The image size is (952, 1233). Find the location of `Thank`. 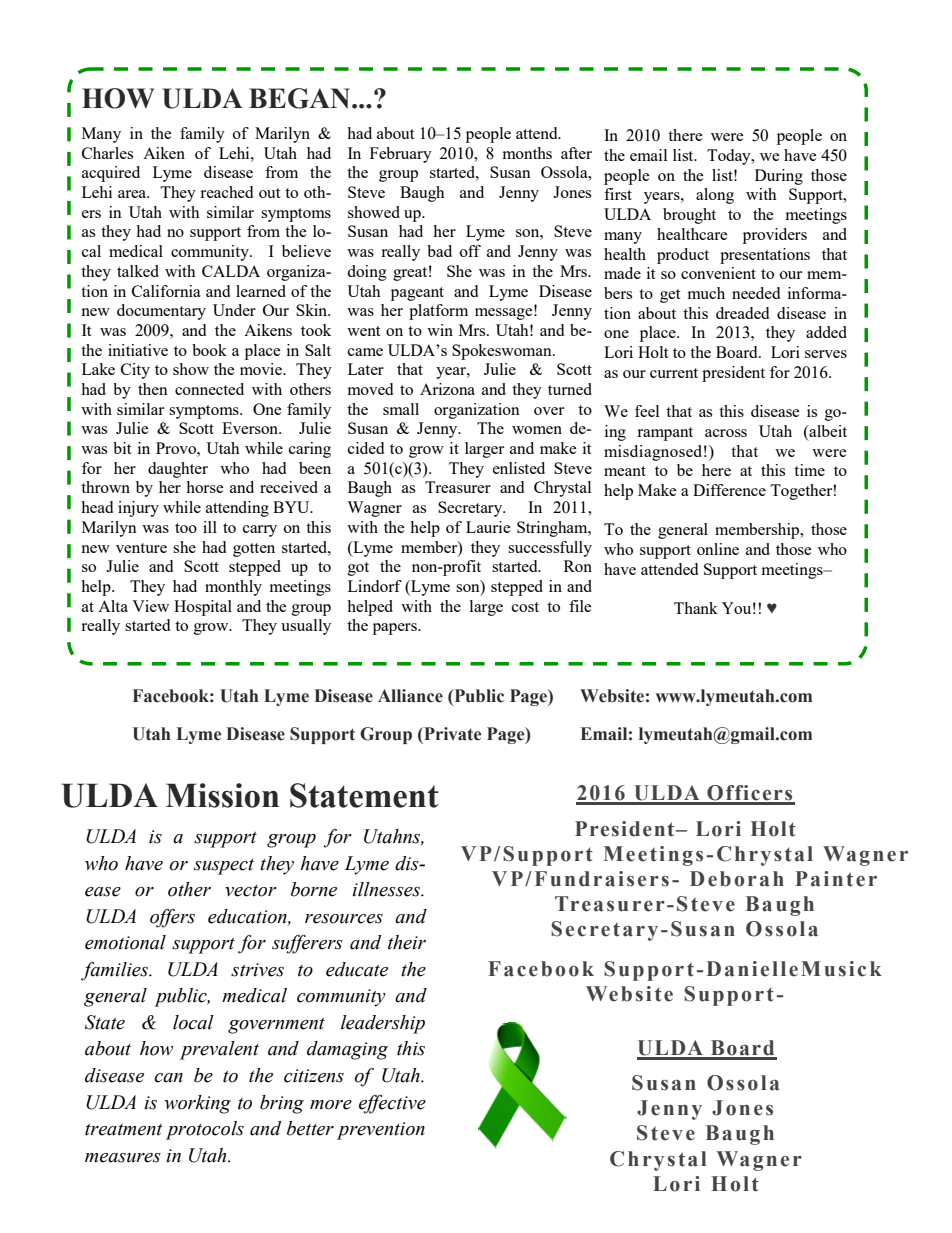

Thank is located at coordinates (696, 608).
